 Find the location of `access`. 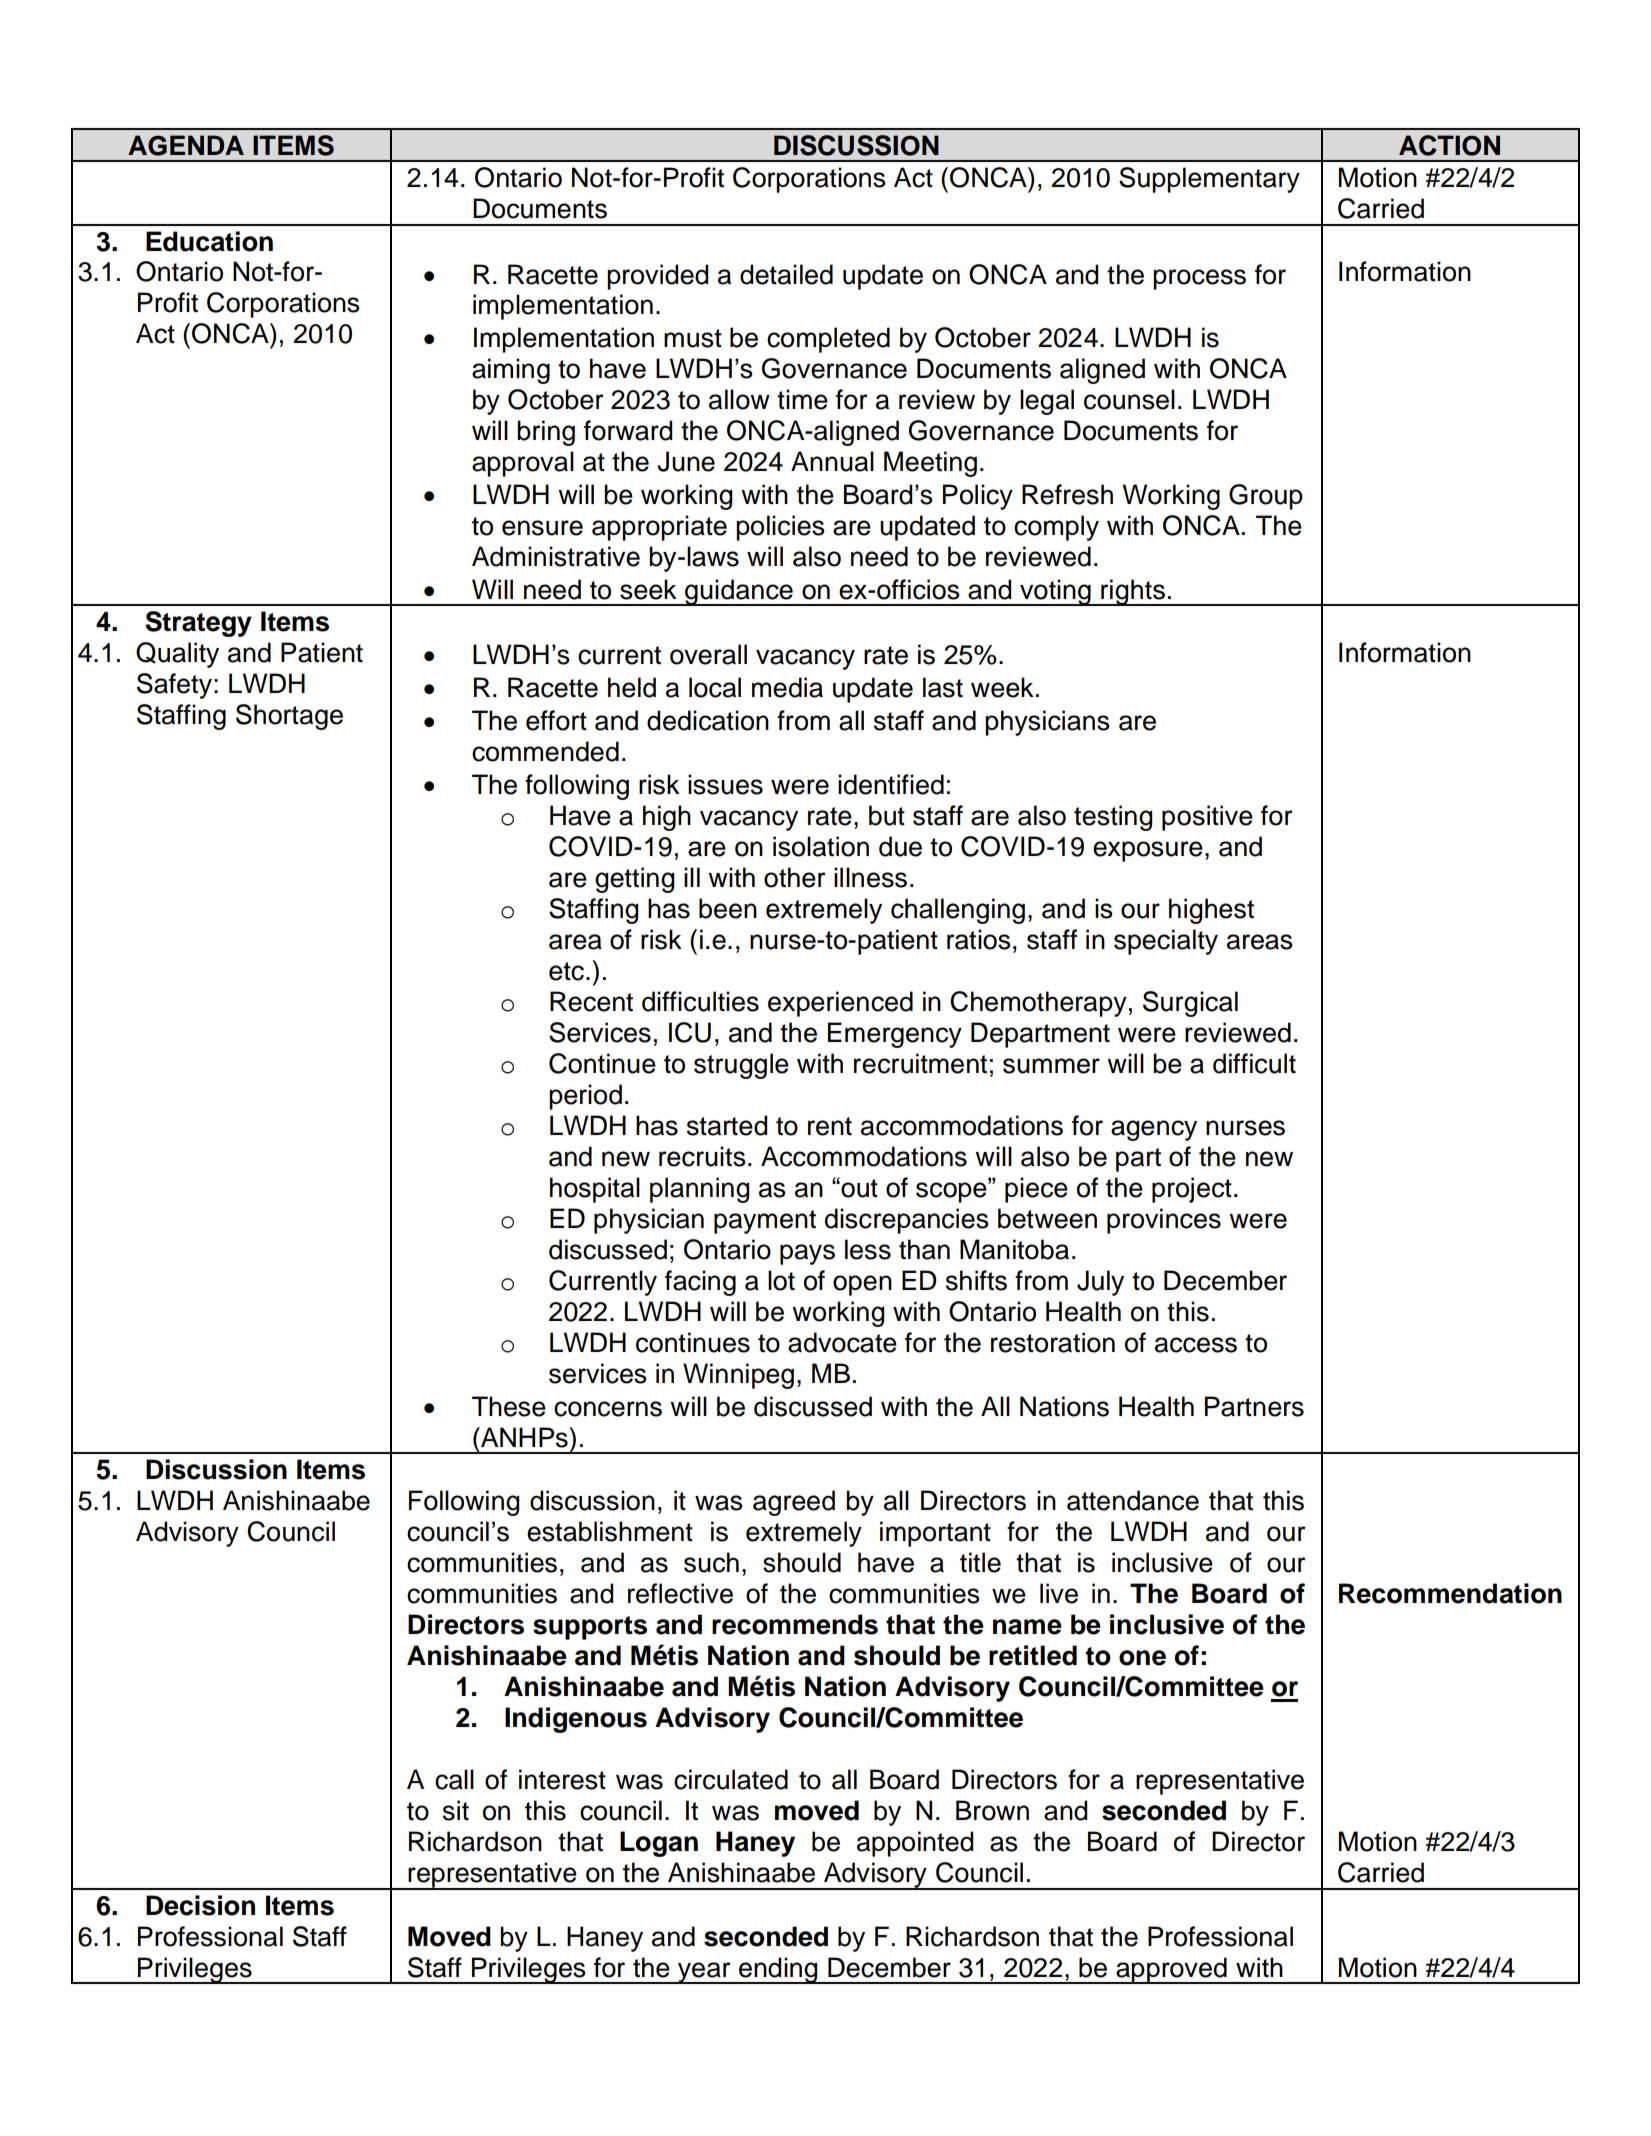

access is located at coordinates (1196, 1345).
